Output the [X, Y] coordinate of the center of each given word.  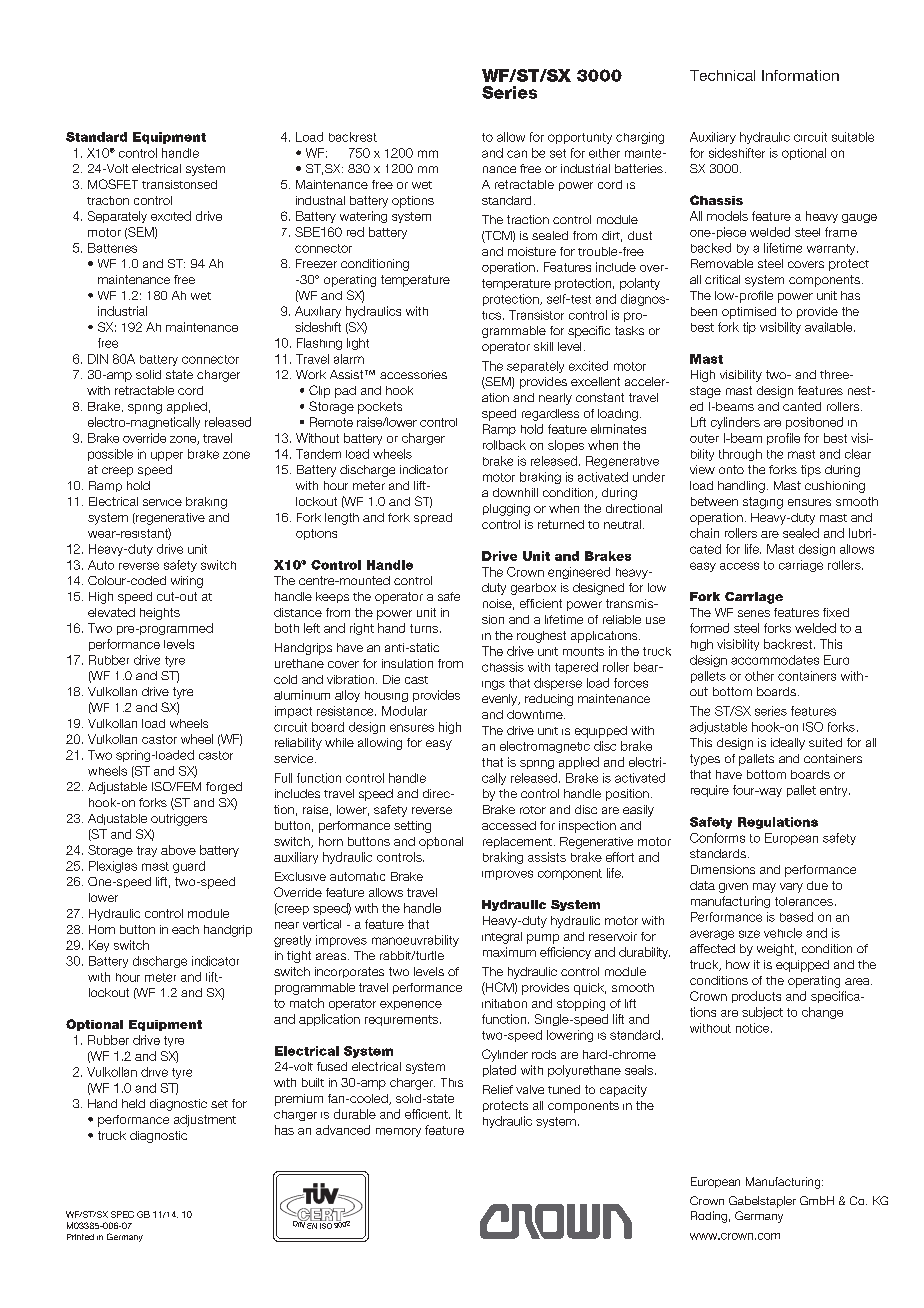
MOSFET [113, 184]
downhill [515, 492]
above [178, 850]
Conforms [717, 838]
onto [731, 469]
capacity [623, 1091]
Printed [80, 1237]
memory [398, 1132]
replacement [517, 842]
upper [167, 456]
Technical [722, 75]
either [604, 153]
